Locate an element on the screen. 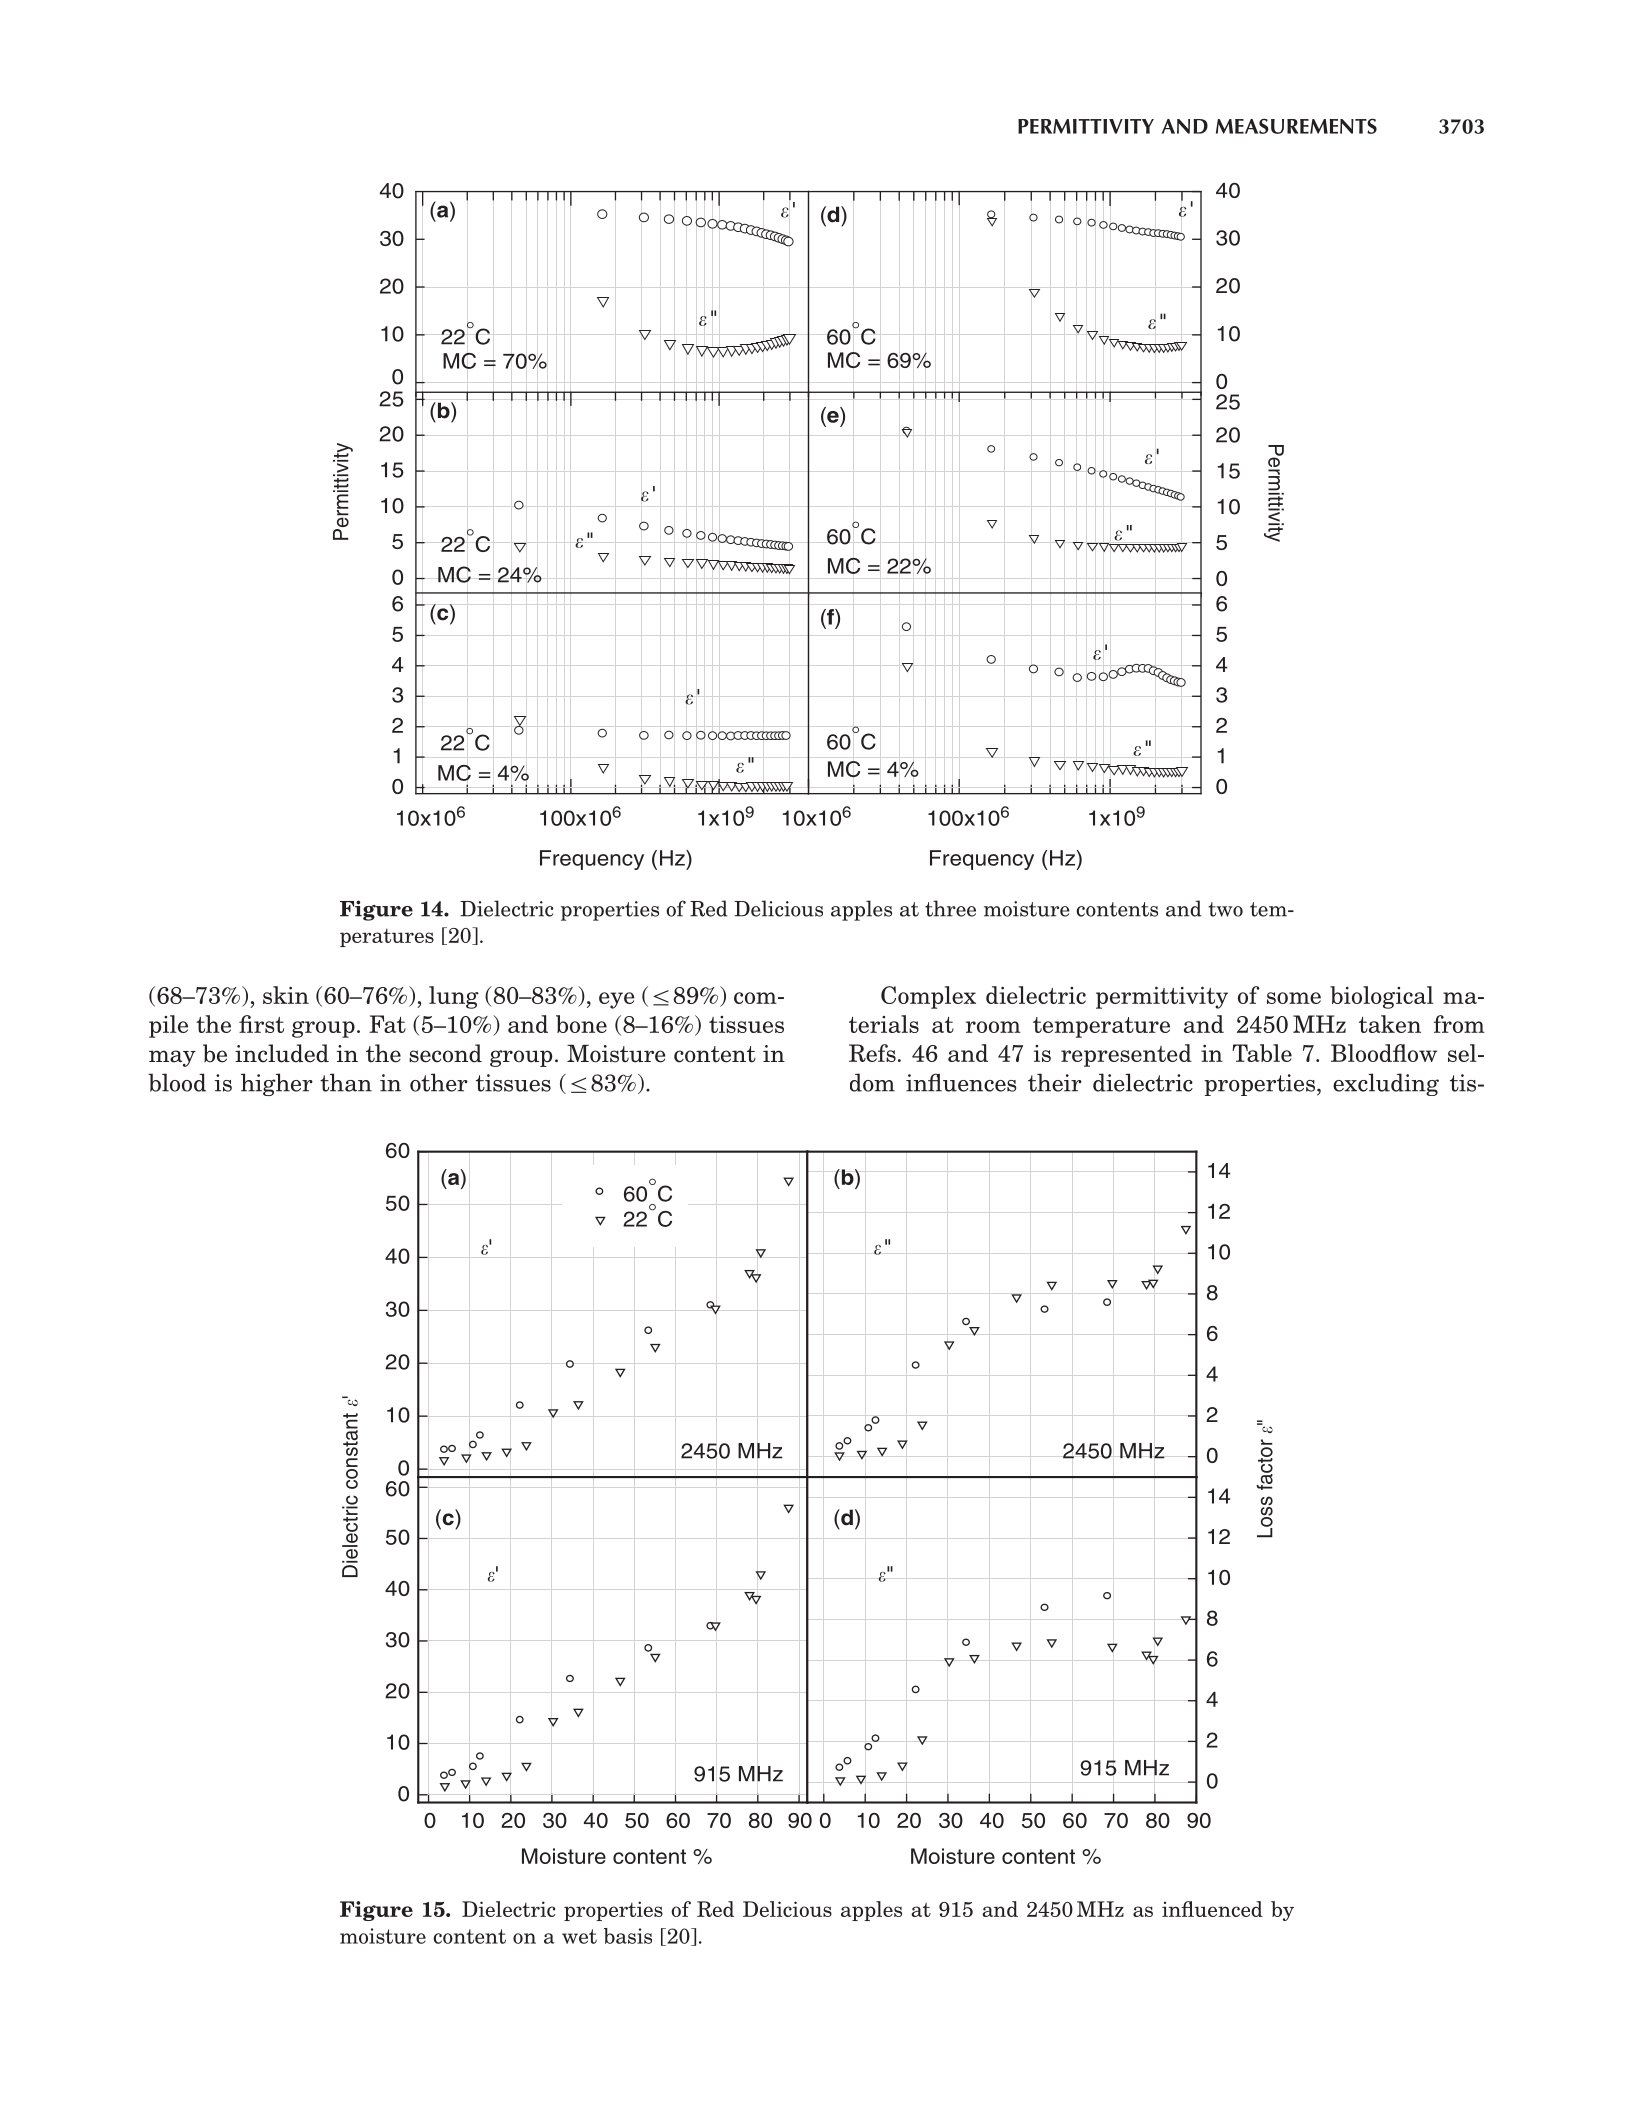  basis is located at coordinates (628, 1936).
